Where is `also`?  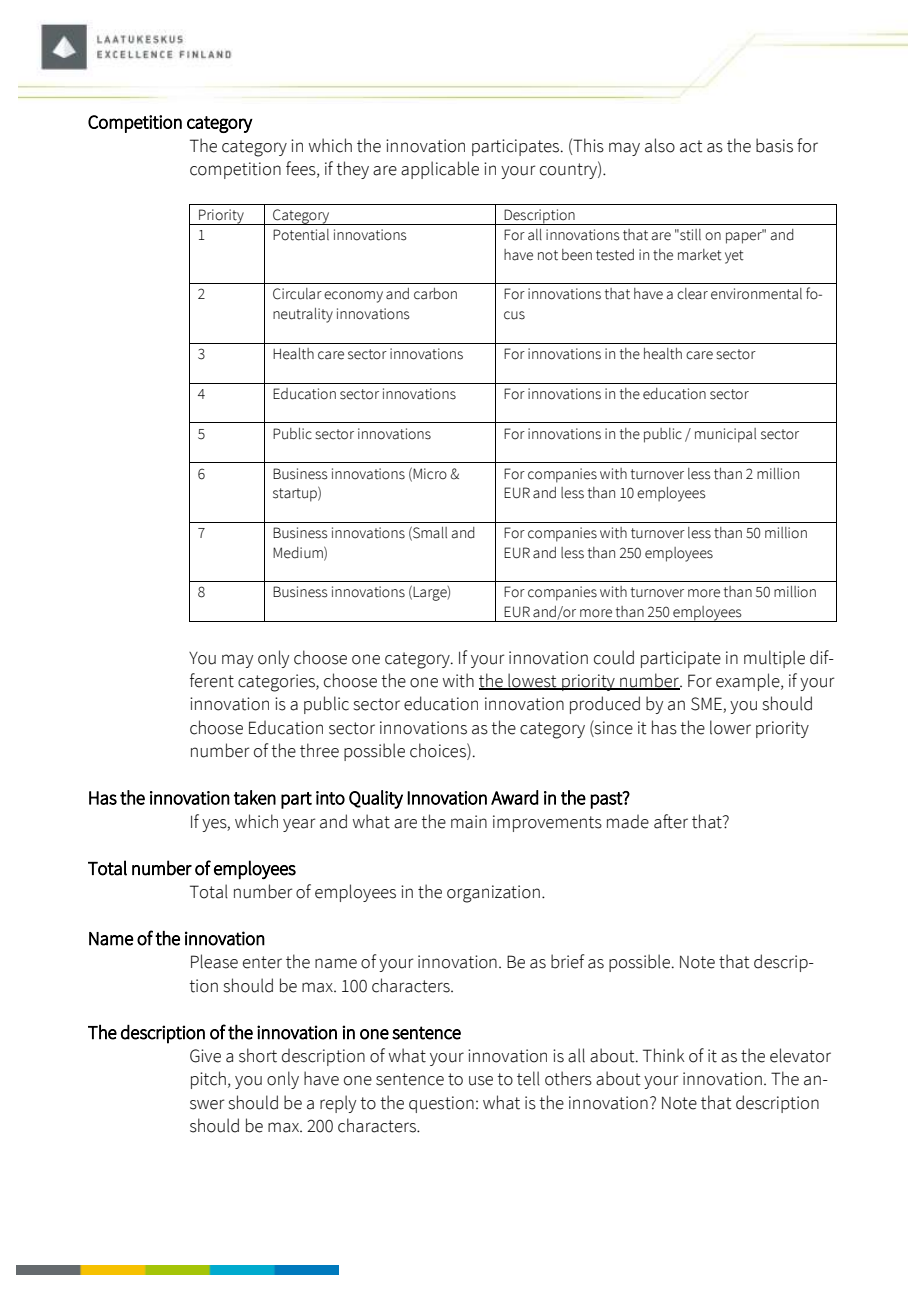
also is located at coordinates (660, 145).
